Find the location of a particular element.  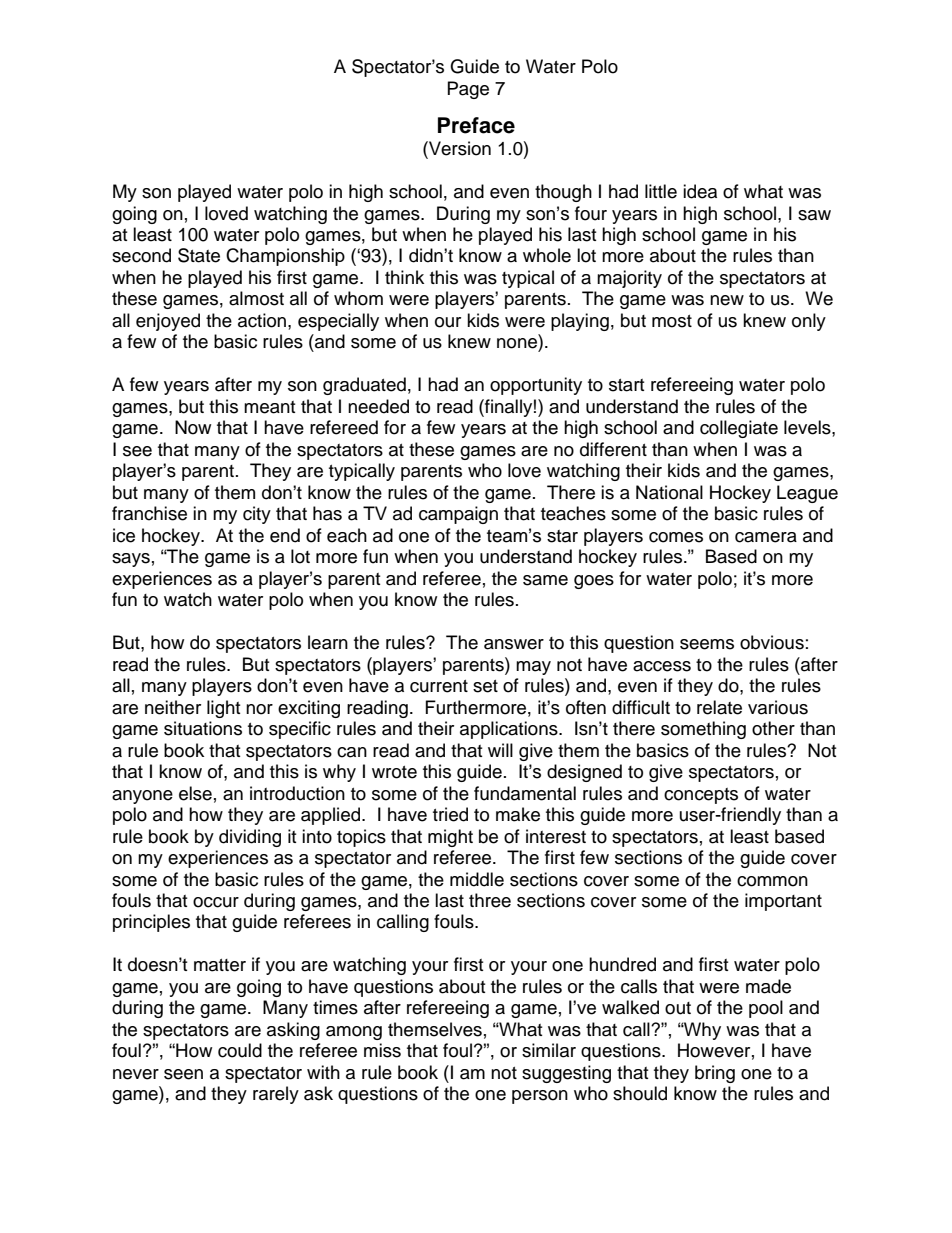

says is located at coordinates (131, 560).
